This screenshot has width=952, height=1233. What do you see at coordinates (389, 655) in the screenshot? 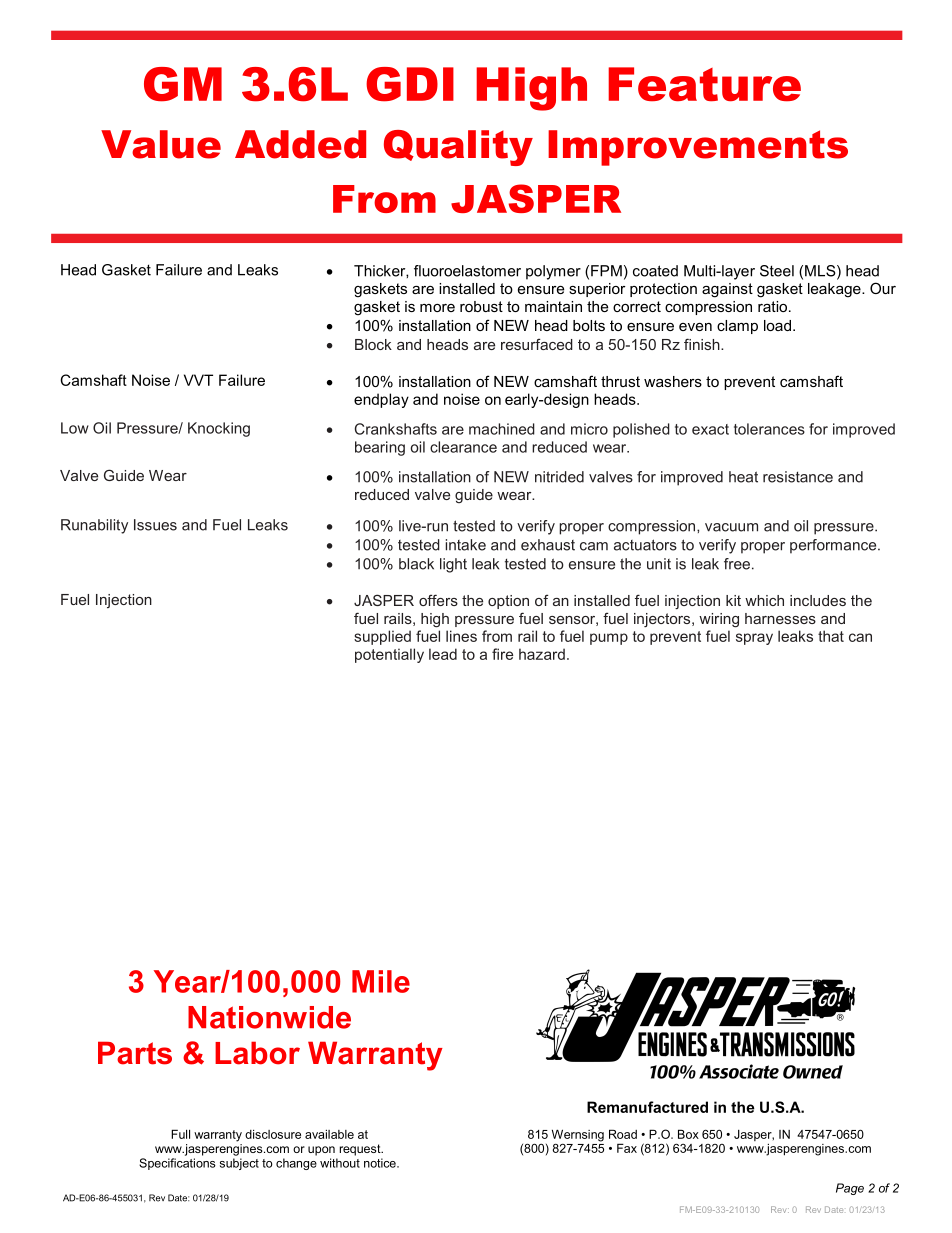
I see `potentially` at bounding box center [389, 655].
